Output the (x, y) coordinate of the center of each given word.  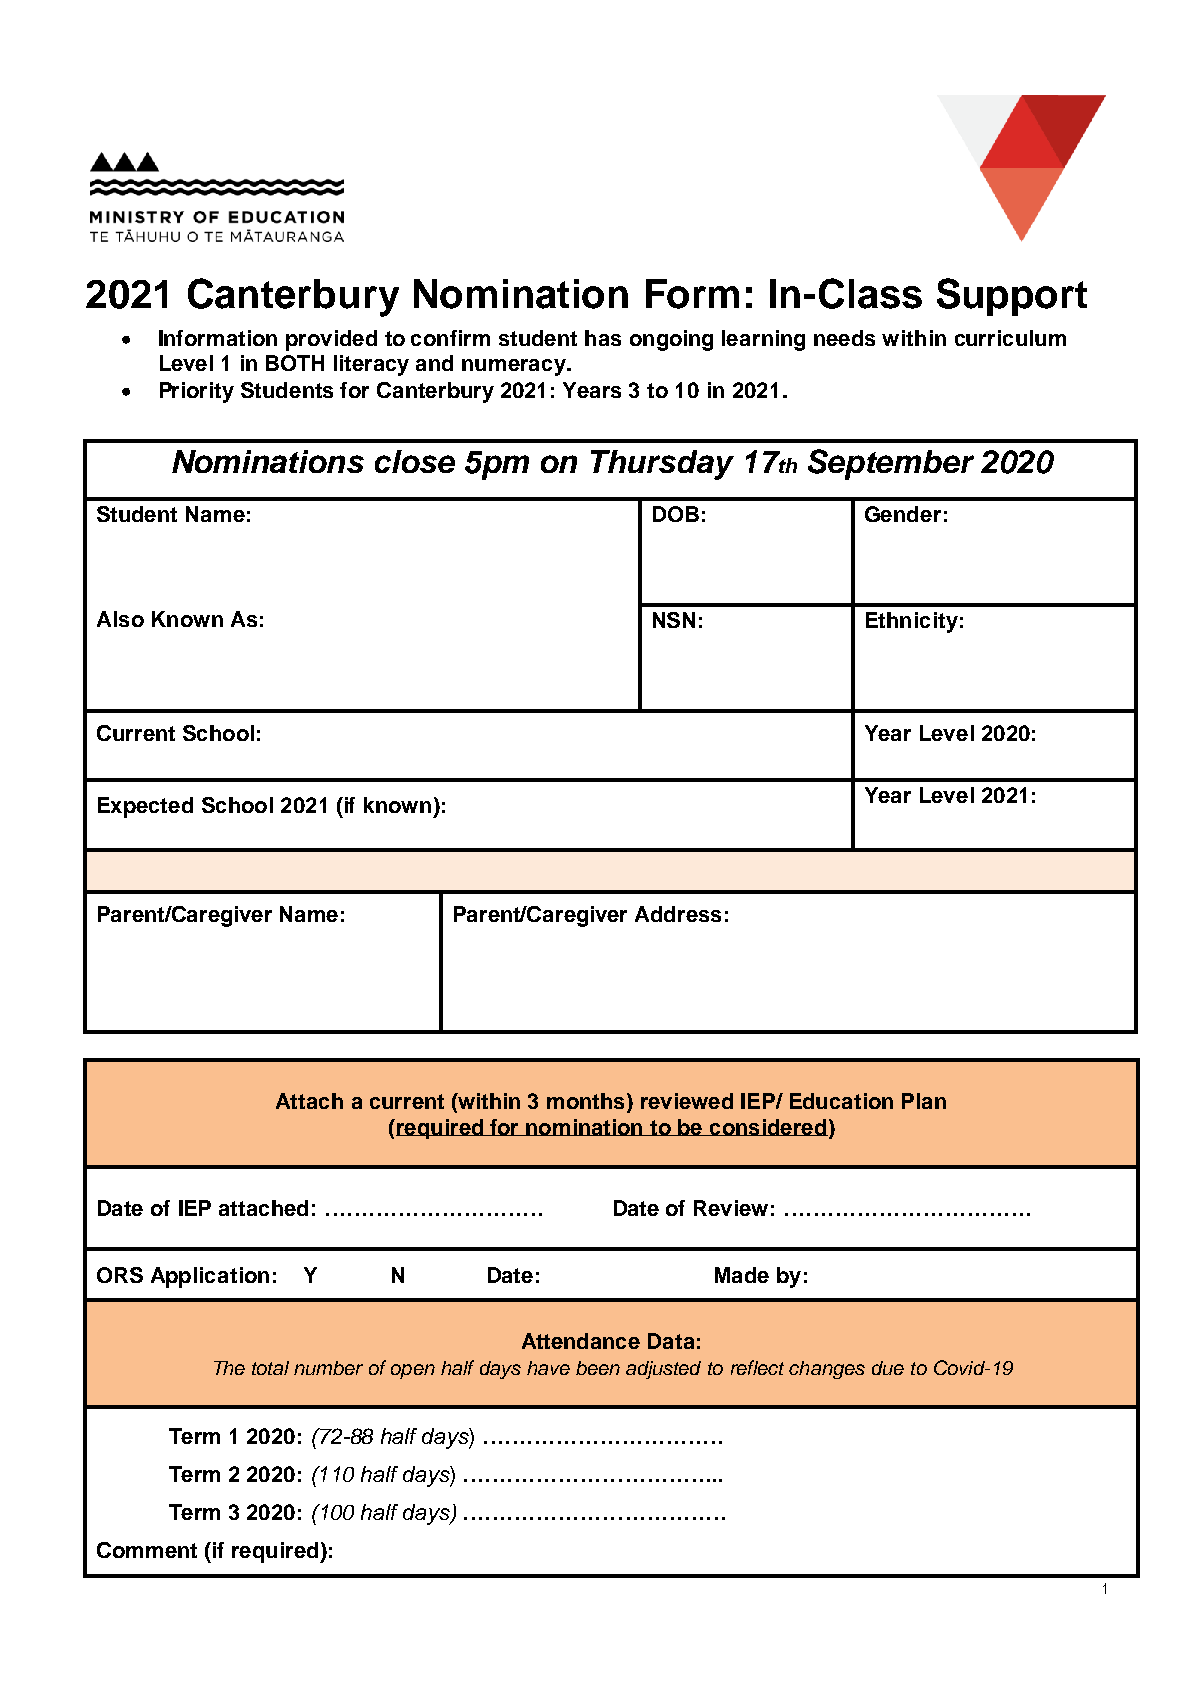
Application (210, 1277)
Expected (145, 807)
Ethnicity (912, 622)
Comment (147, 1550)
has (603, 338)
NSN (674, 620)
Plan (924, 1101)
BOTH (295, 363)
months (587, 1102)
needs (844, 338)
